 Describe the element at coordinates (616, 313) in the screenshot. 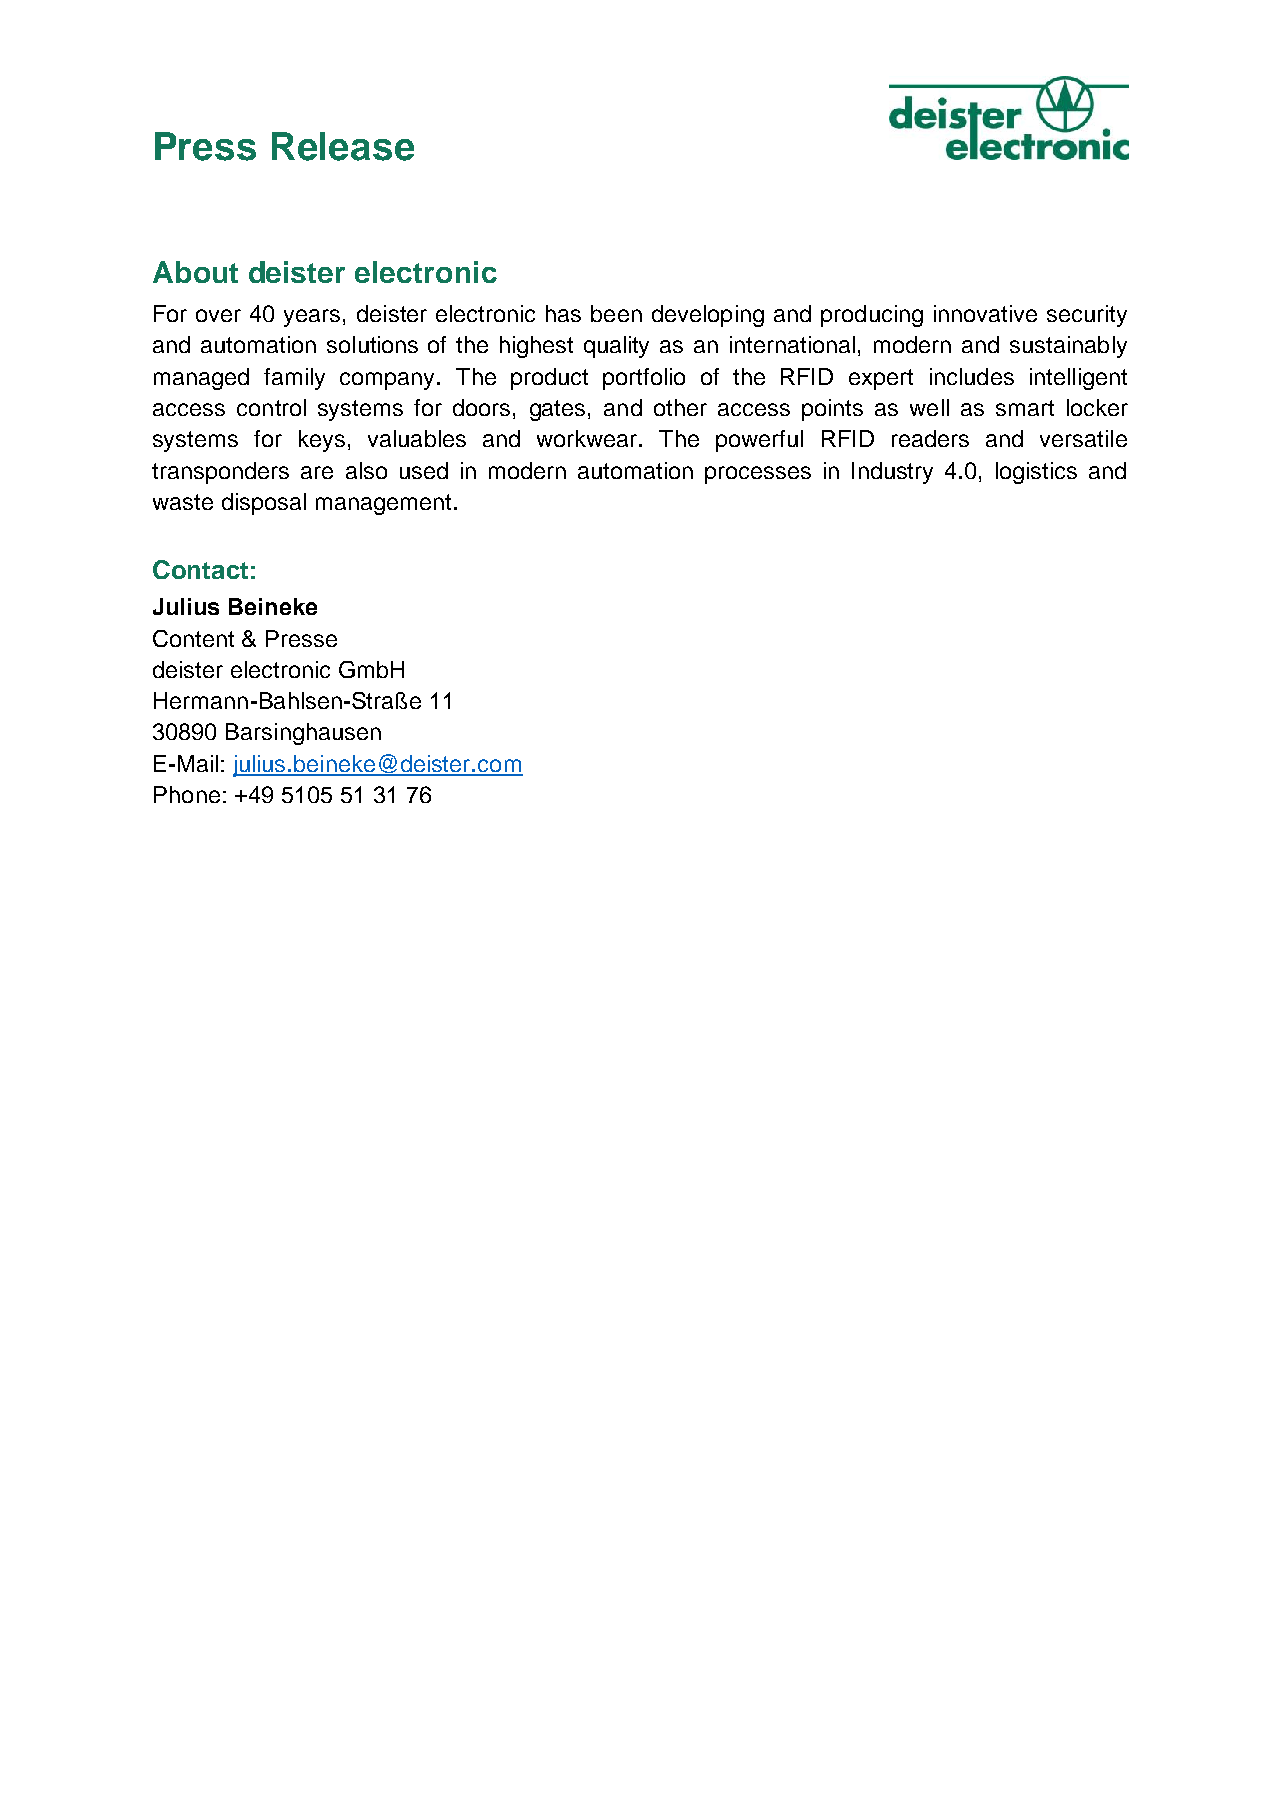

I see `been` at that location.
